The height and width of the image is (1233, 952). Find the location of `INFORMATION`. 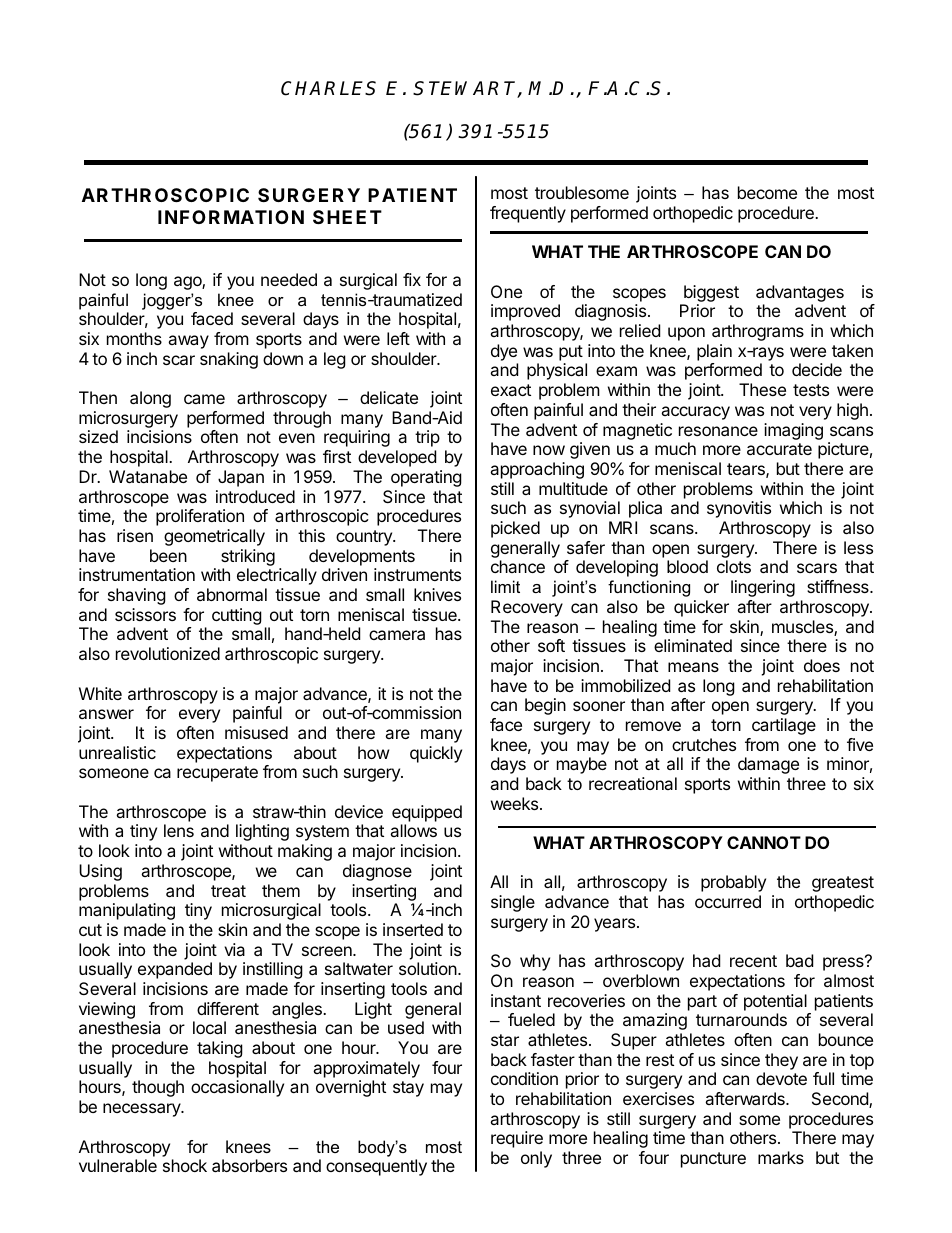

INFORMATION is located at coordinates (231, 217).
